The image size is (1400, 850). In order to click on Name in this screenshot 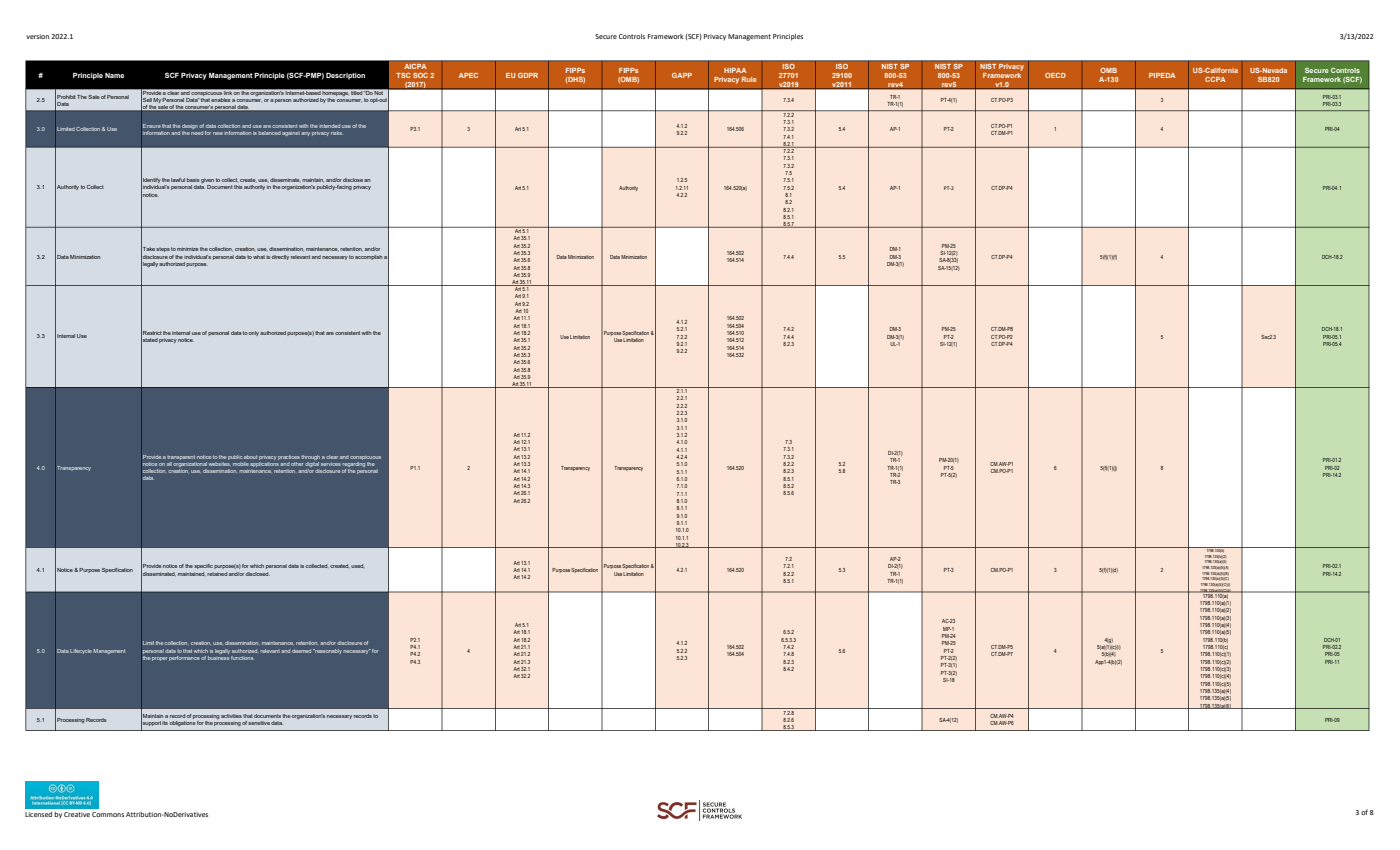, I will do `click(114, 75)`.
